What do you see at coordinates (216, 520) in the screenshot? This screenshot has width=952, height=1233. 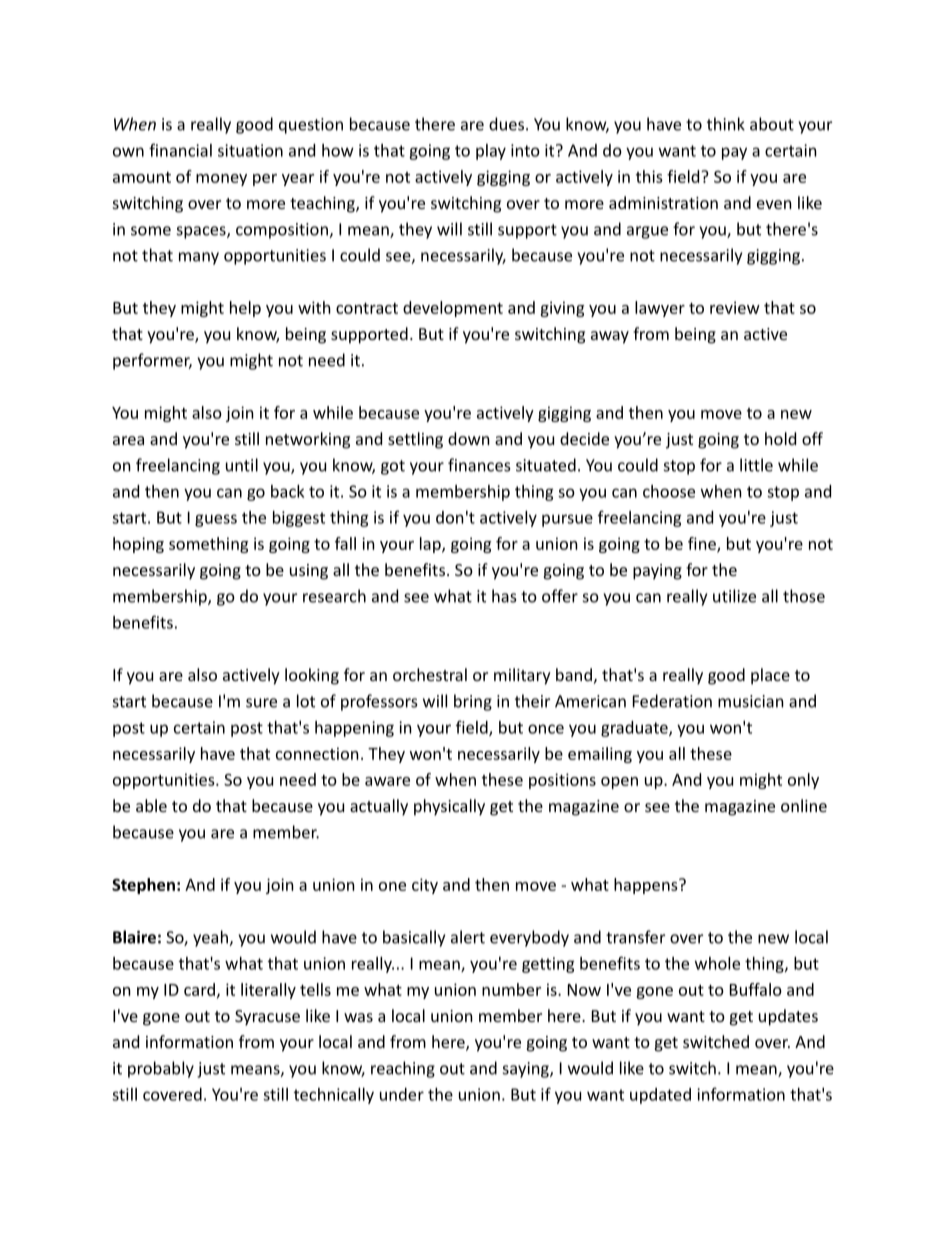 I see `guess` at bounding box center [216, 520].
